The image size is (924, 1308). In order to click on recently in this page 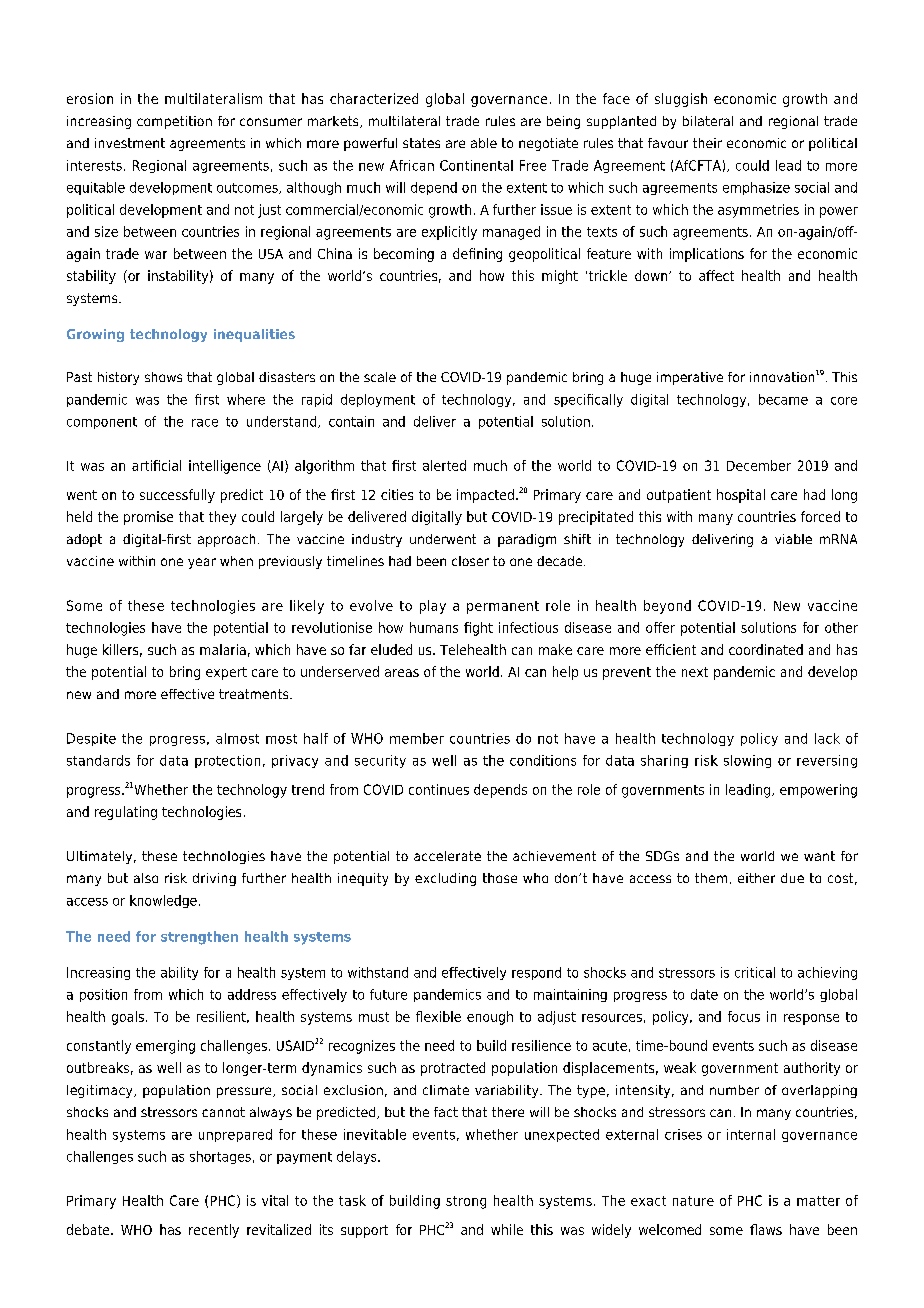, I will do `click(214, 1231)`.
